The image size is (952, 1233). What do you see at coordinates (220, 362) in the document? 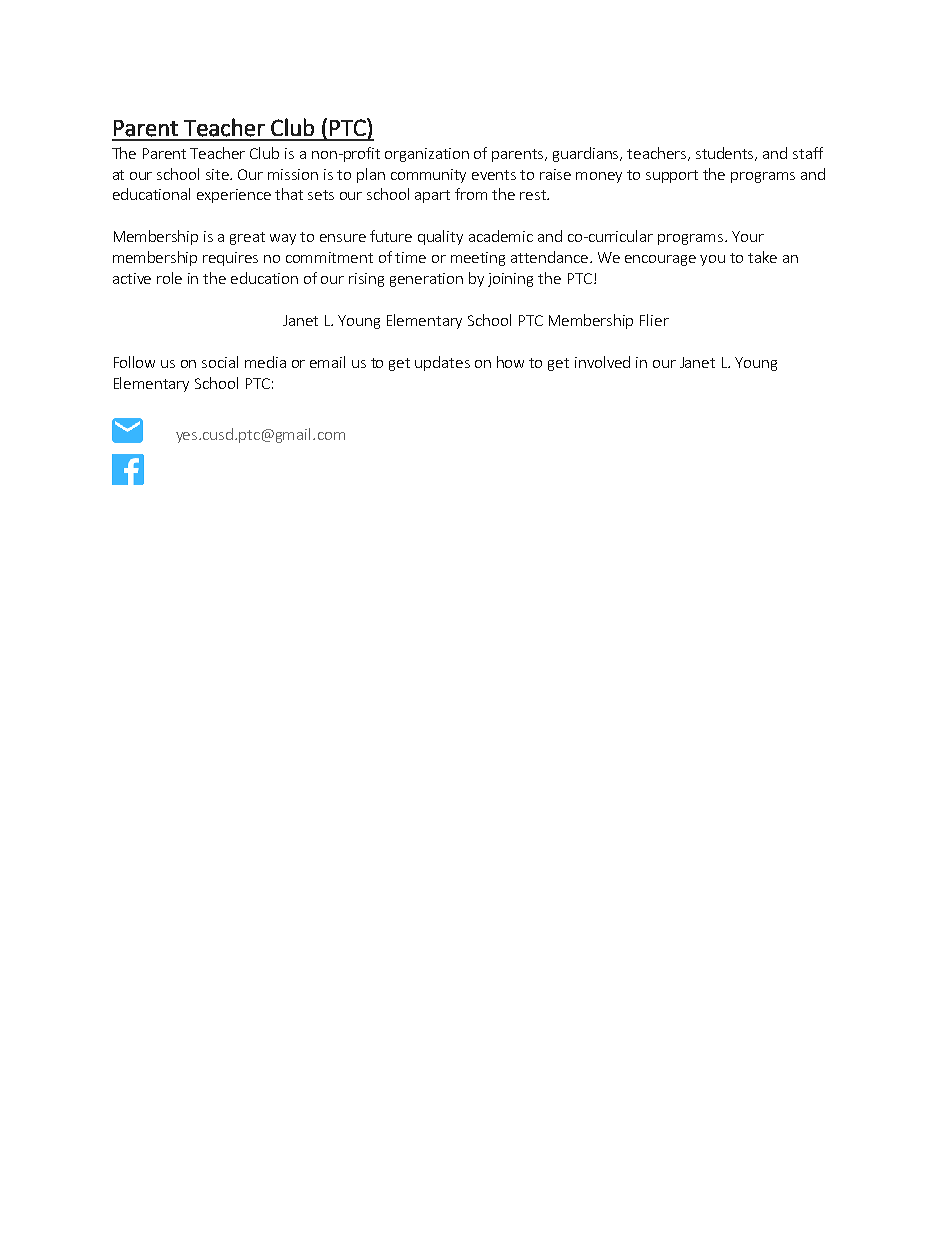
I see `social` at bounding box center [220, 362].
